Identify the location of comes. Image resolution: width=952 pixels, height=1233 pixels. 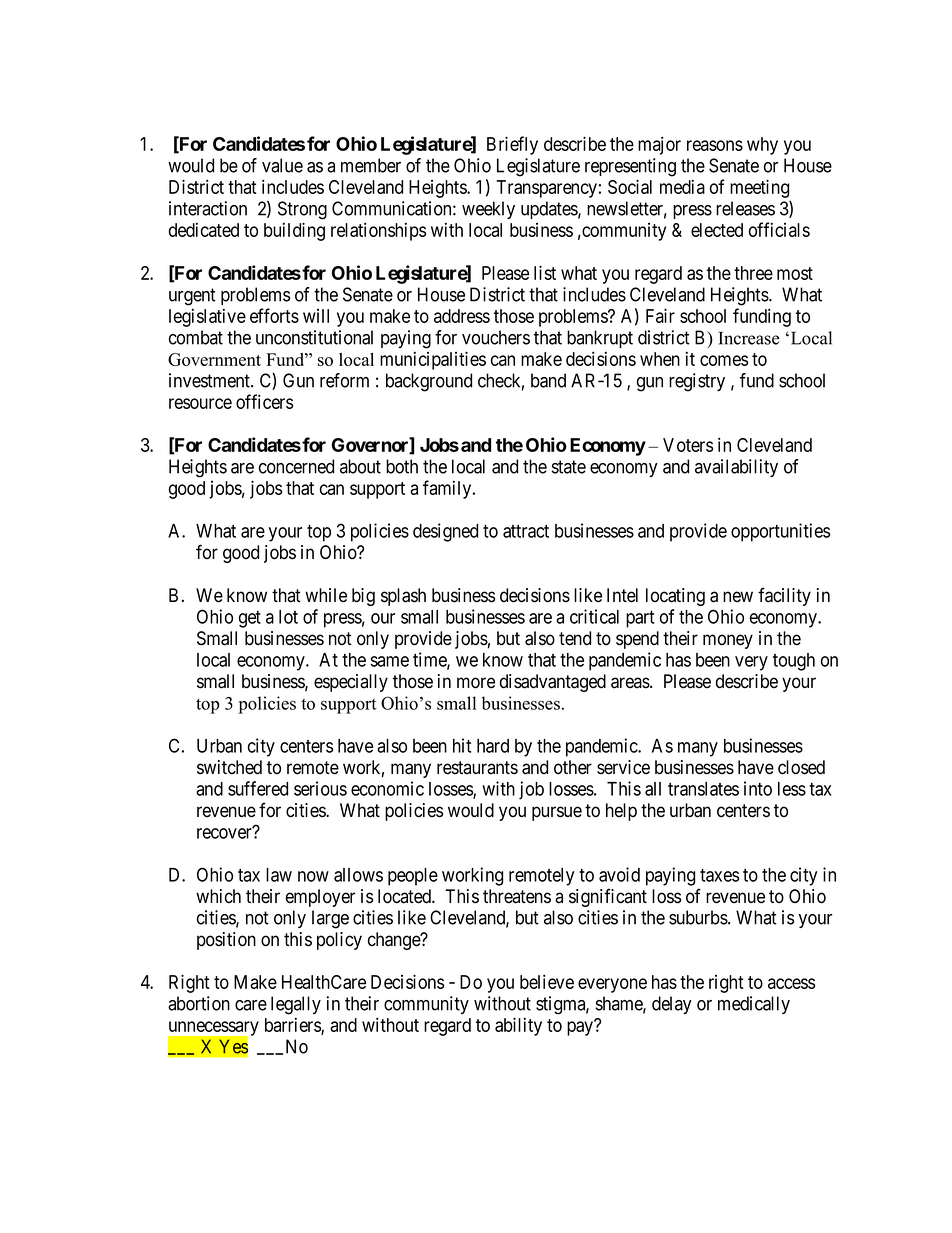
(724, 360).
